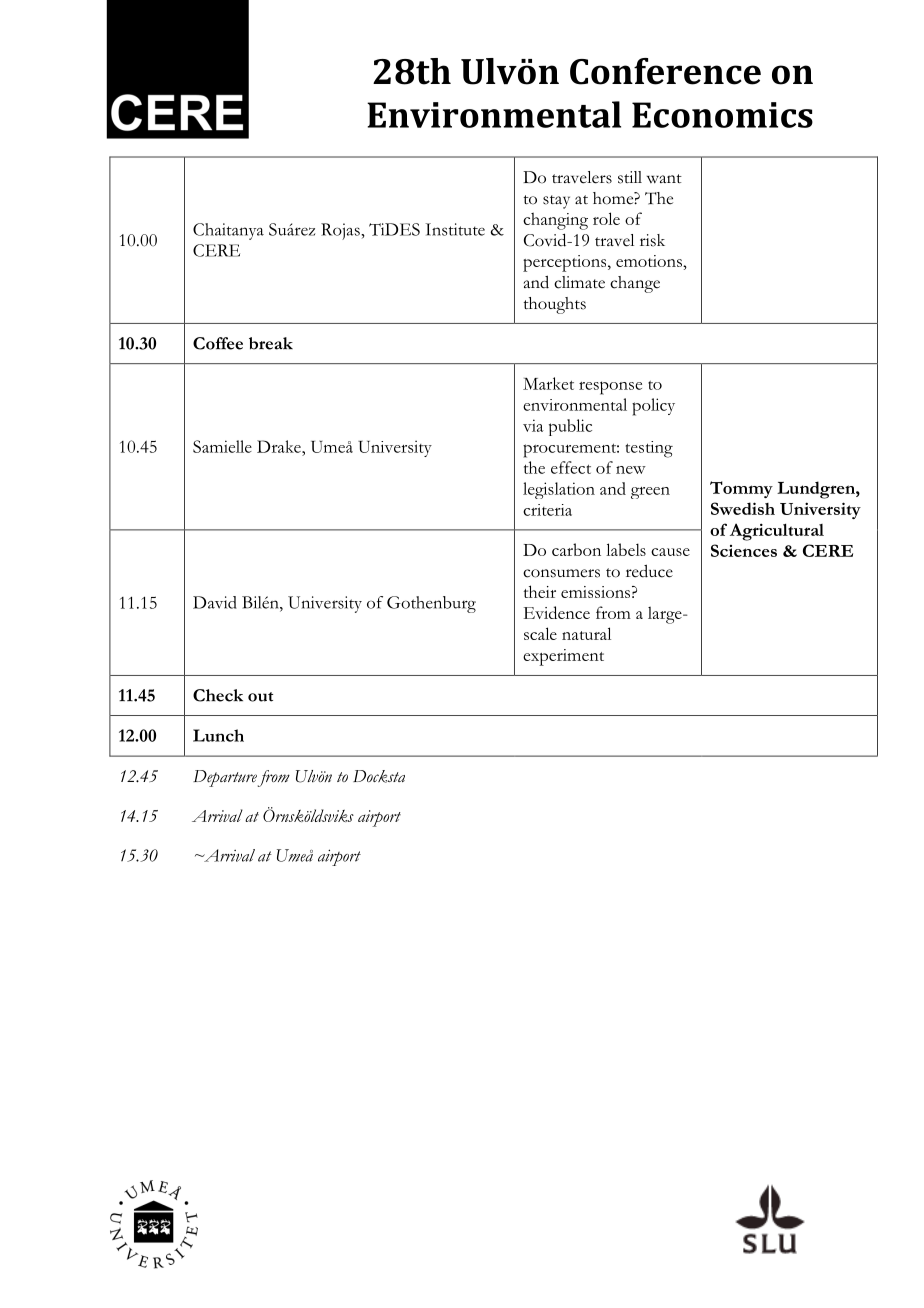 The height and width of the screenshot is (1308, 924). I want to click on Evidence, so click(556, 612).
